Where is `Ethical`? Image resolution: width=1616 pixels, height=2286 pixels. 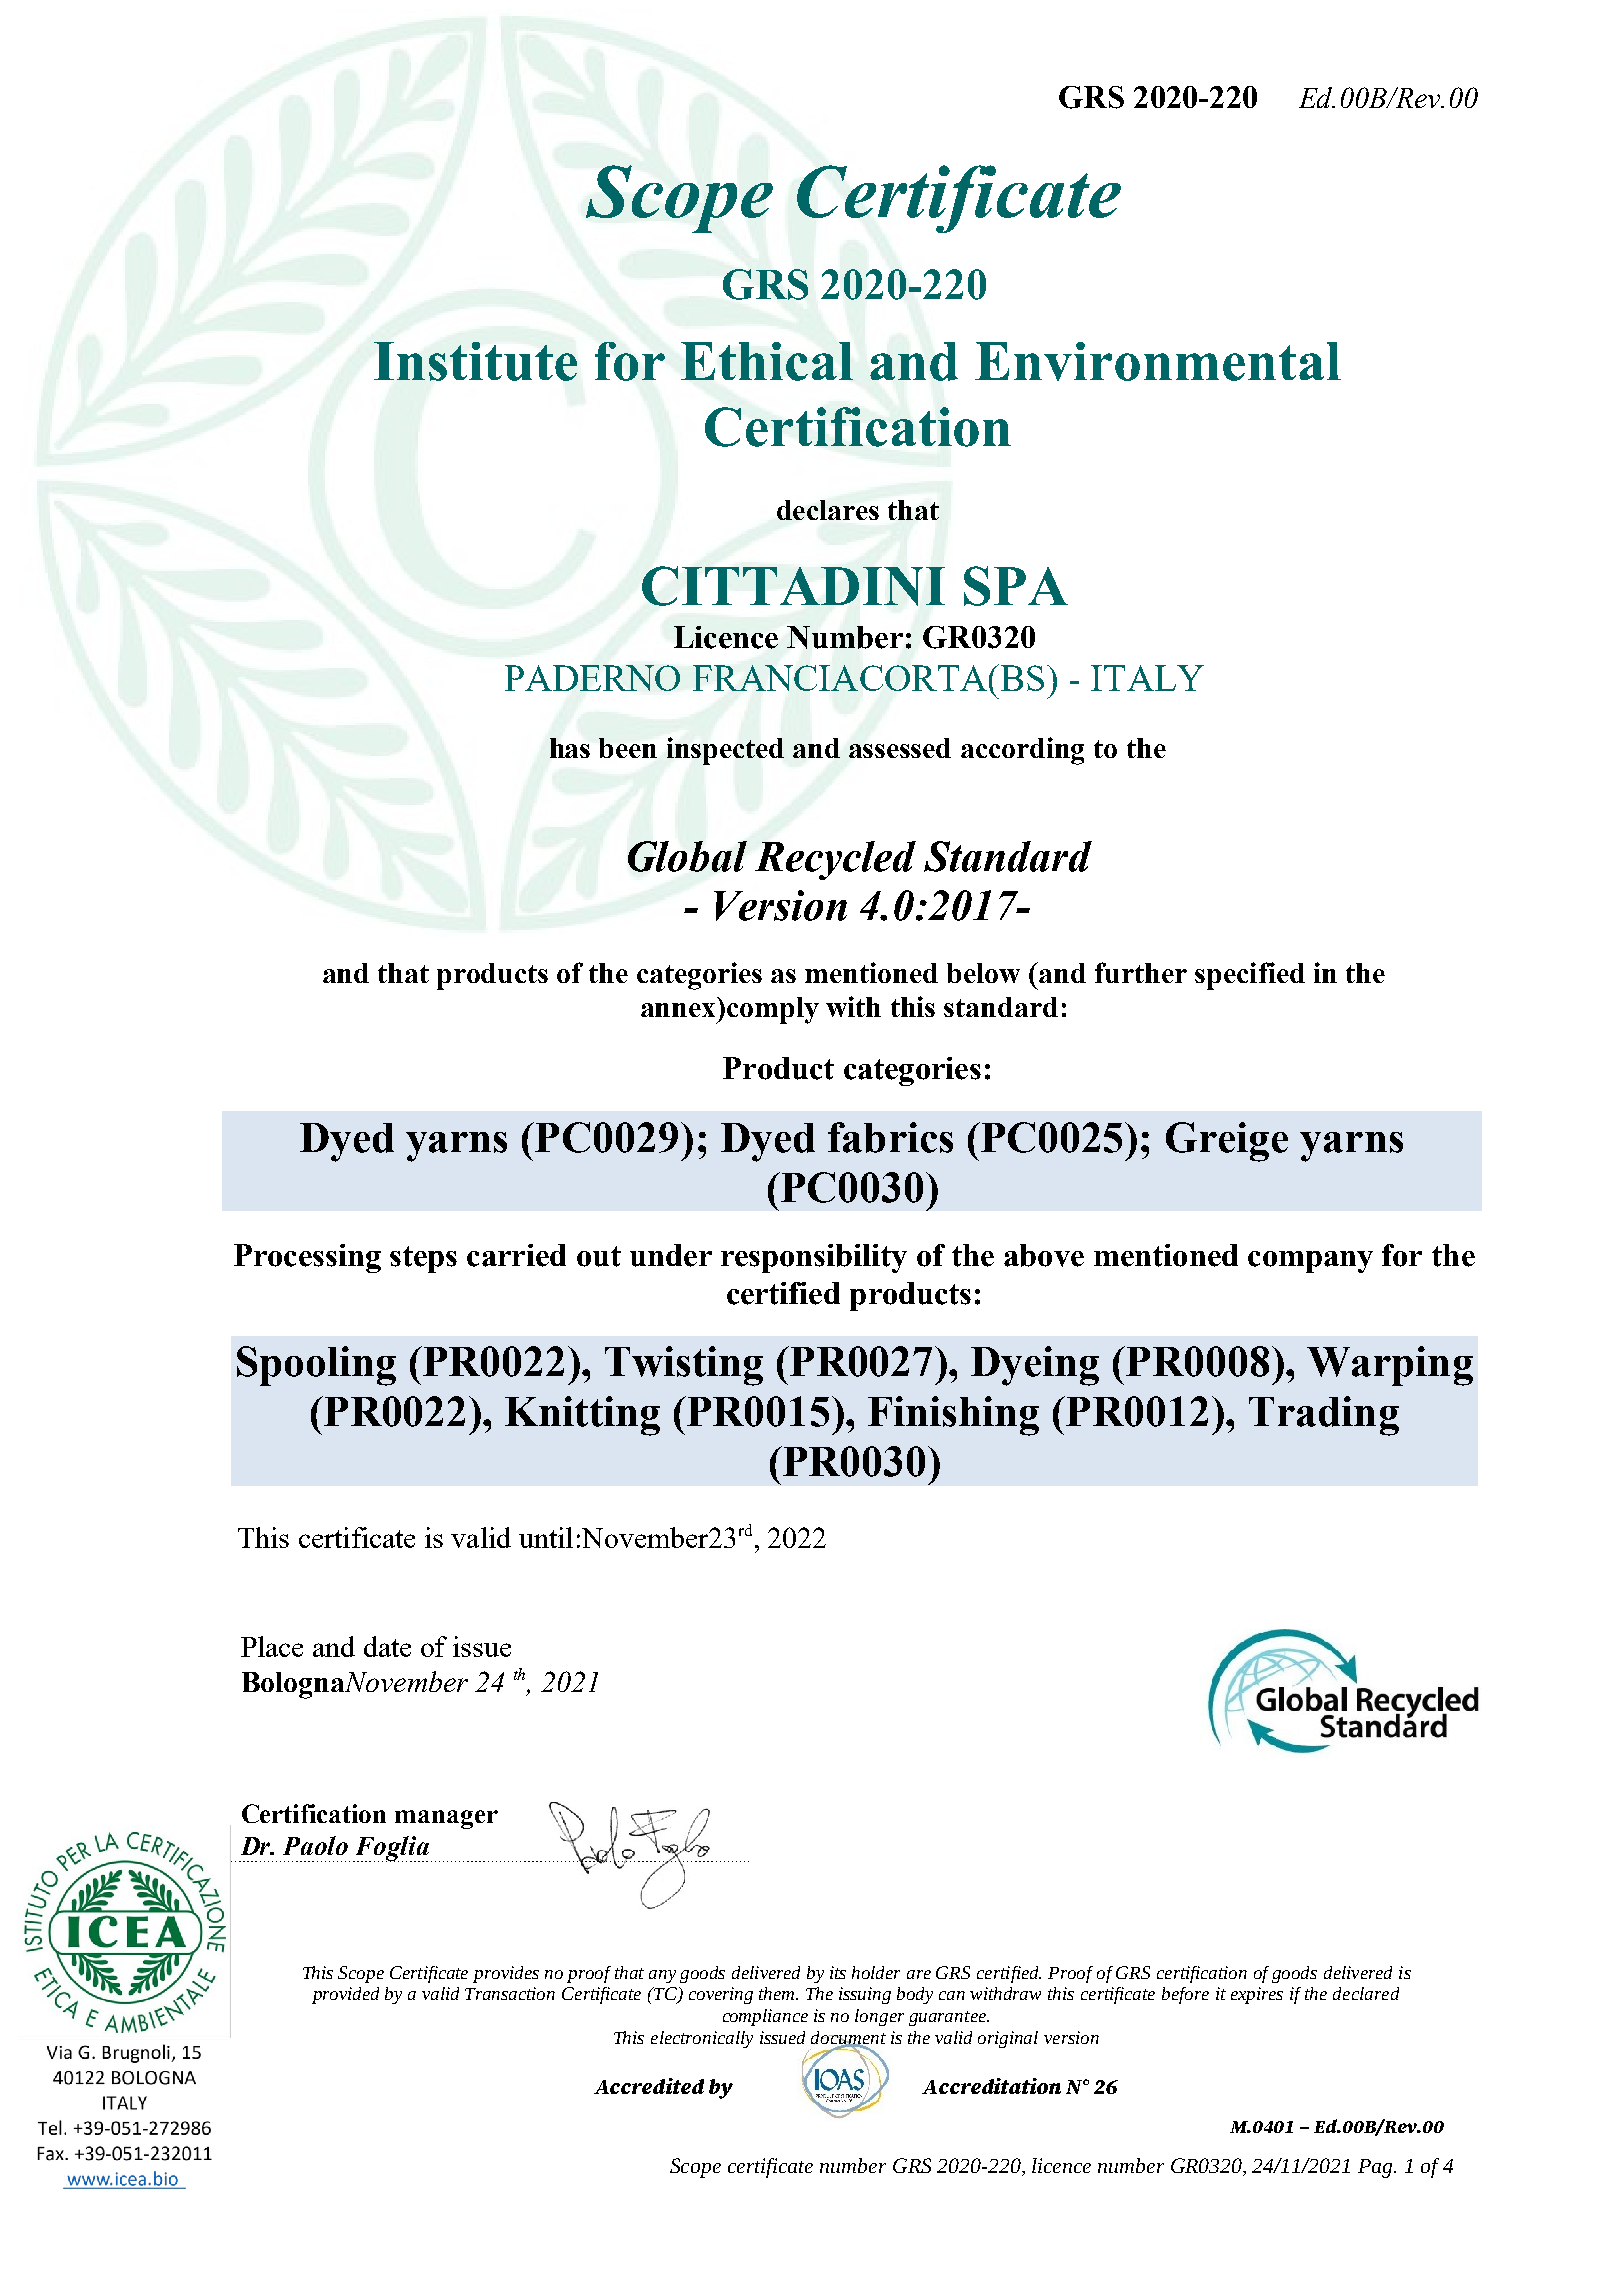
Ethical is located at coordinates (767, 361).
